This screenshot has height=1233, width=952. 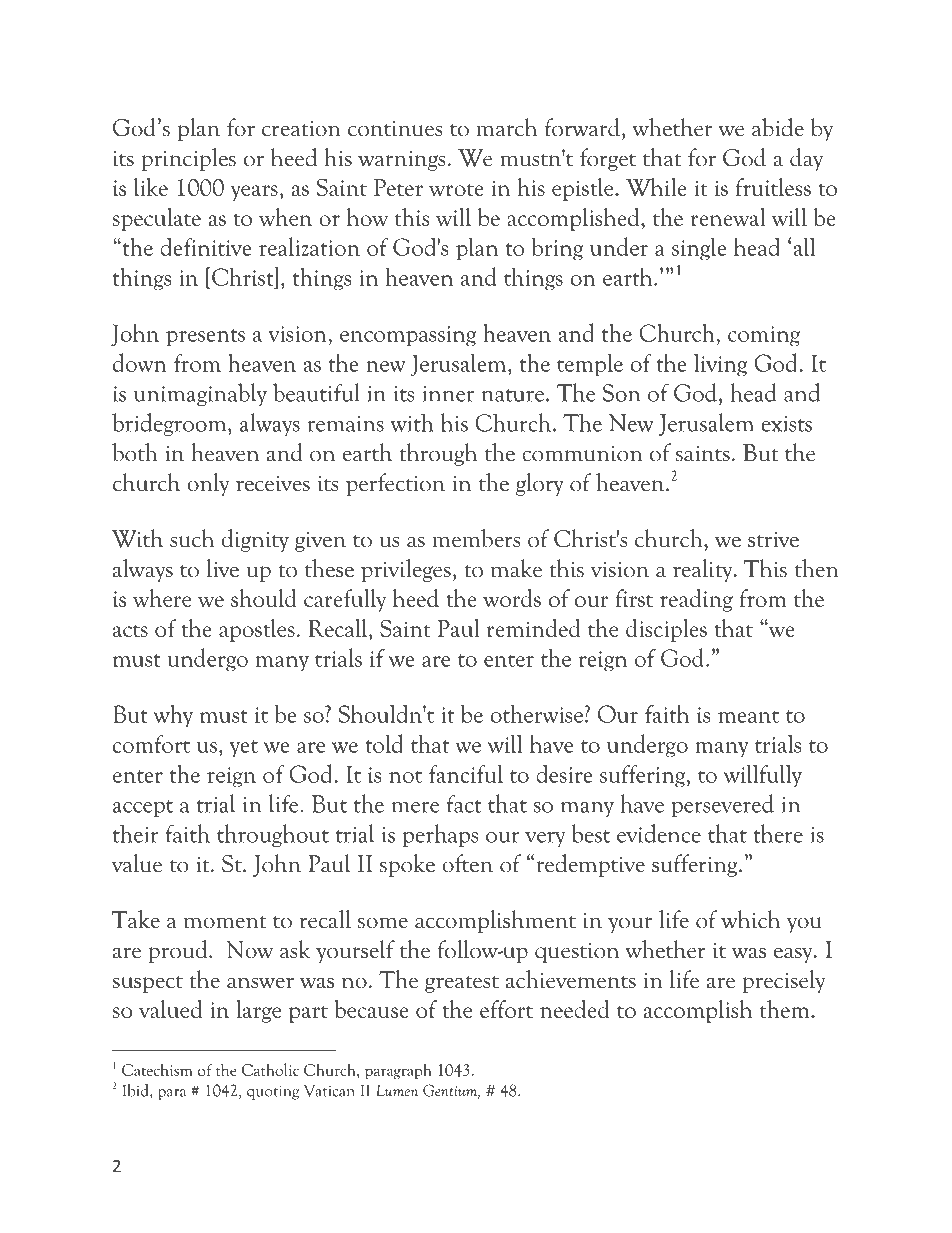 What do you see at coordinates (748, 716) in the screenshot?
I see `meant` at bounding box center [748, 716].
